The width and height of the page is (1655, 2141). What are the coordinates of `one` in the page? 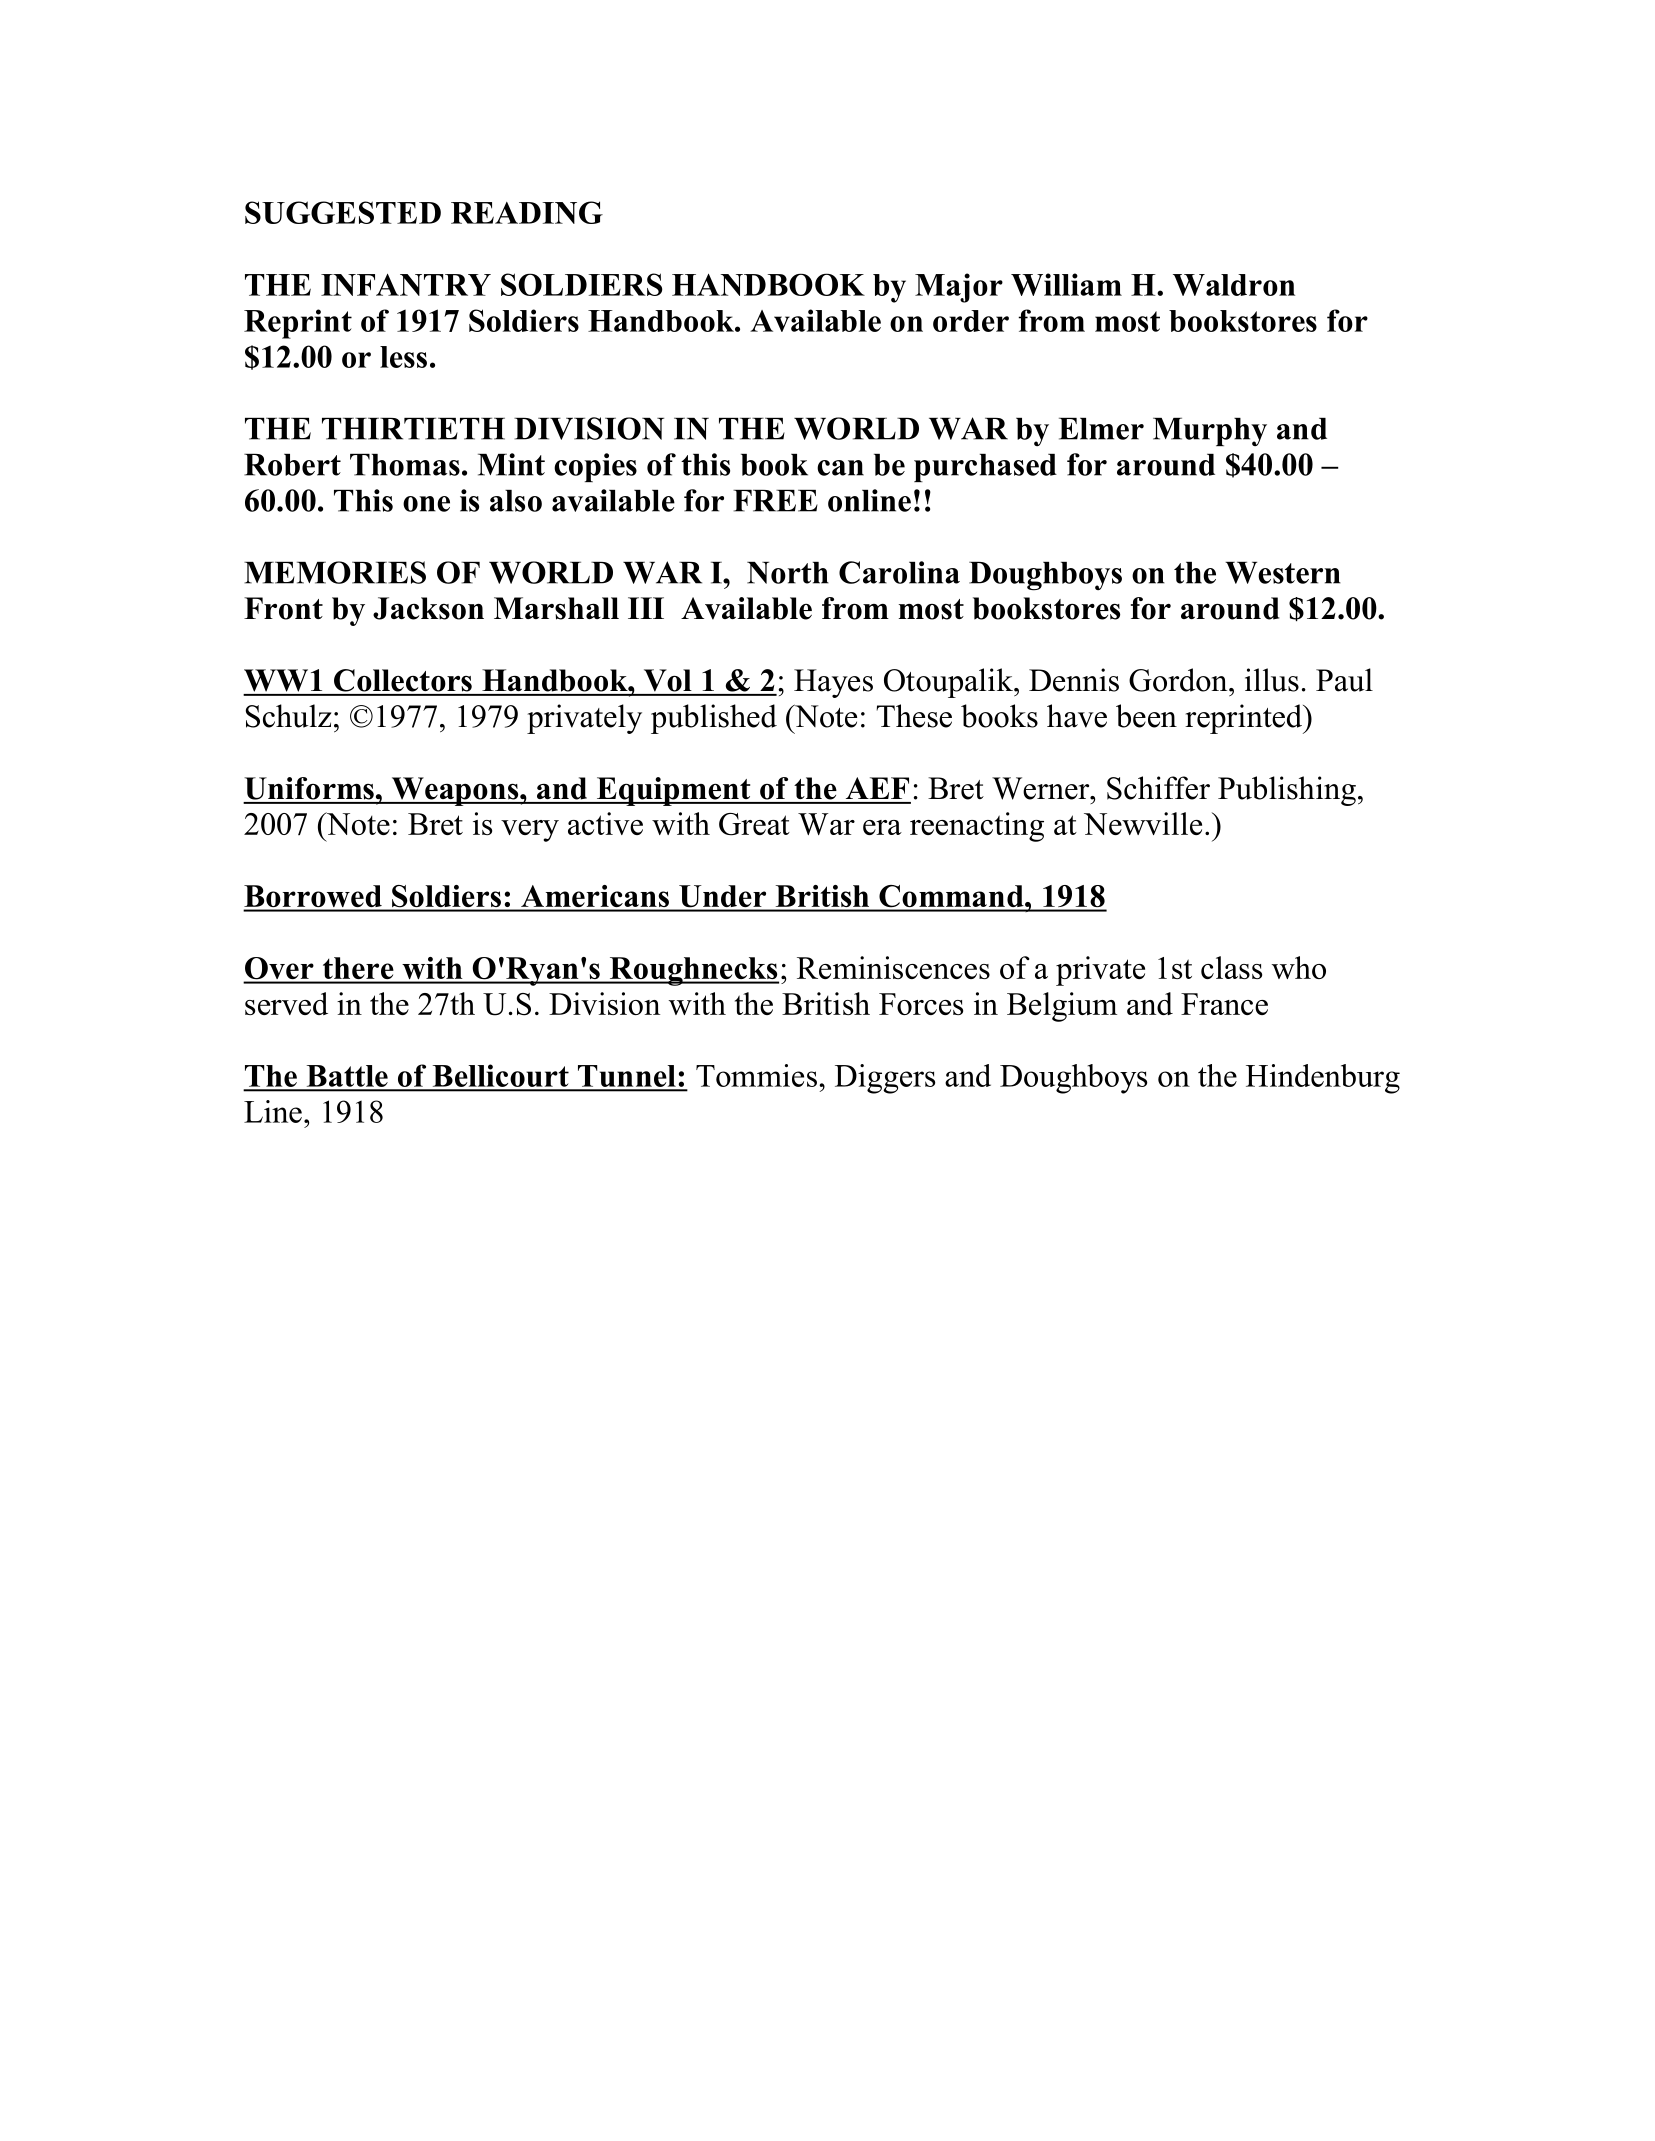 It's located at (426, 504).
